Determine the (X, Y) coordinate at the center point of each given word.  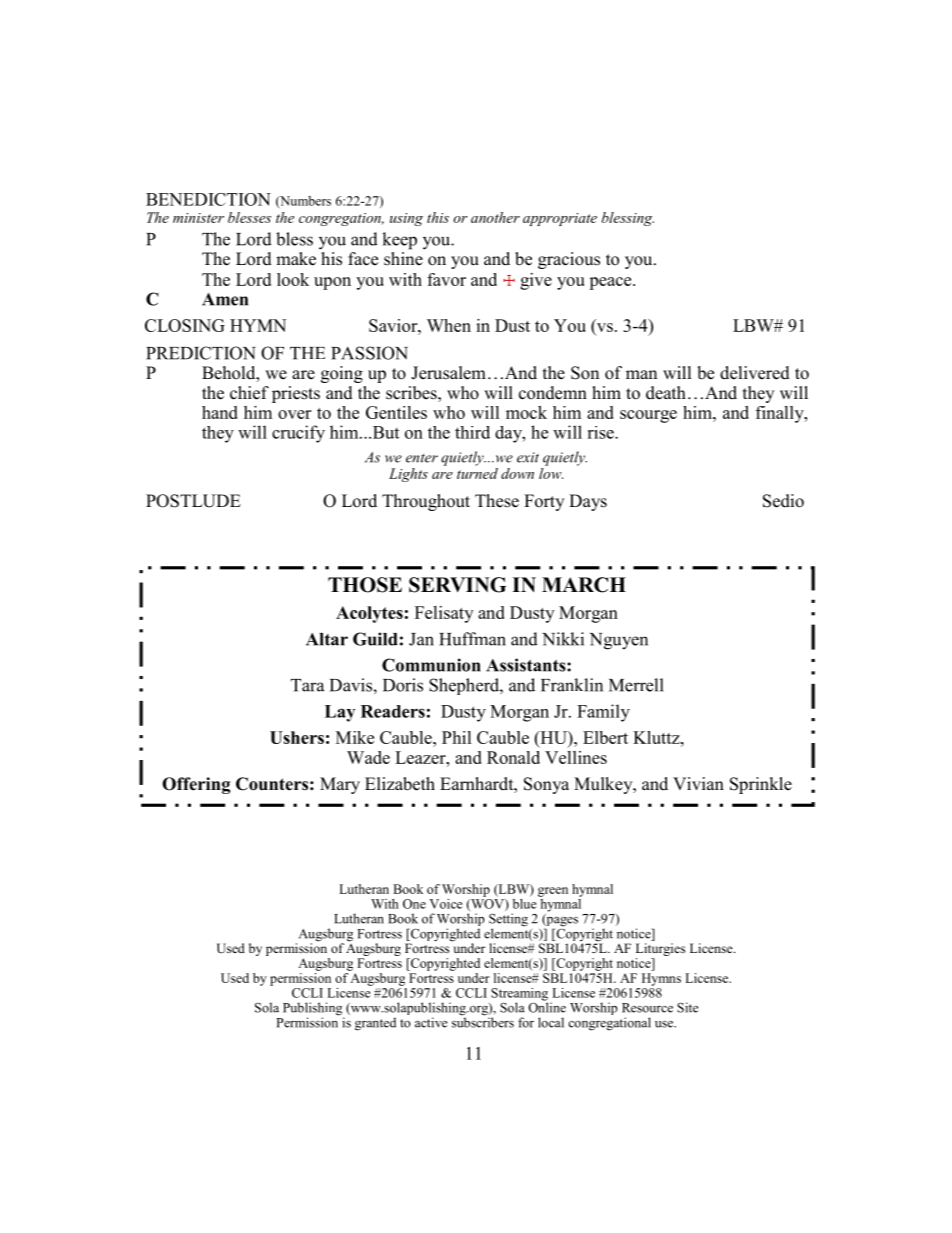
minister (198, 218)
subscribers (483, 1021)
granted (375, 1024)
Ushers (297, 737)
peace (611, 283)
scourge (648, 416)
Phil (457, 737)
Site (687, 1007)
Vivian (698, 783)
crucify (298, 434)
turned (477, 472)
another (495, 217)
